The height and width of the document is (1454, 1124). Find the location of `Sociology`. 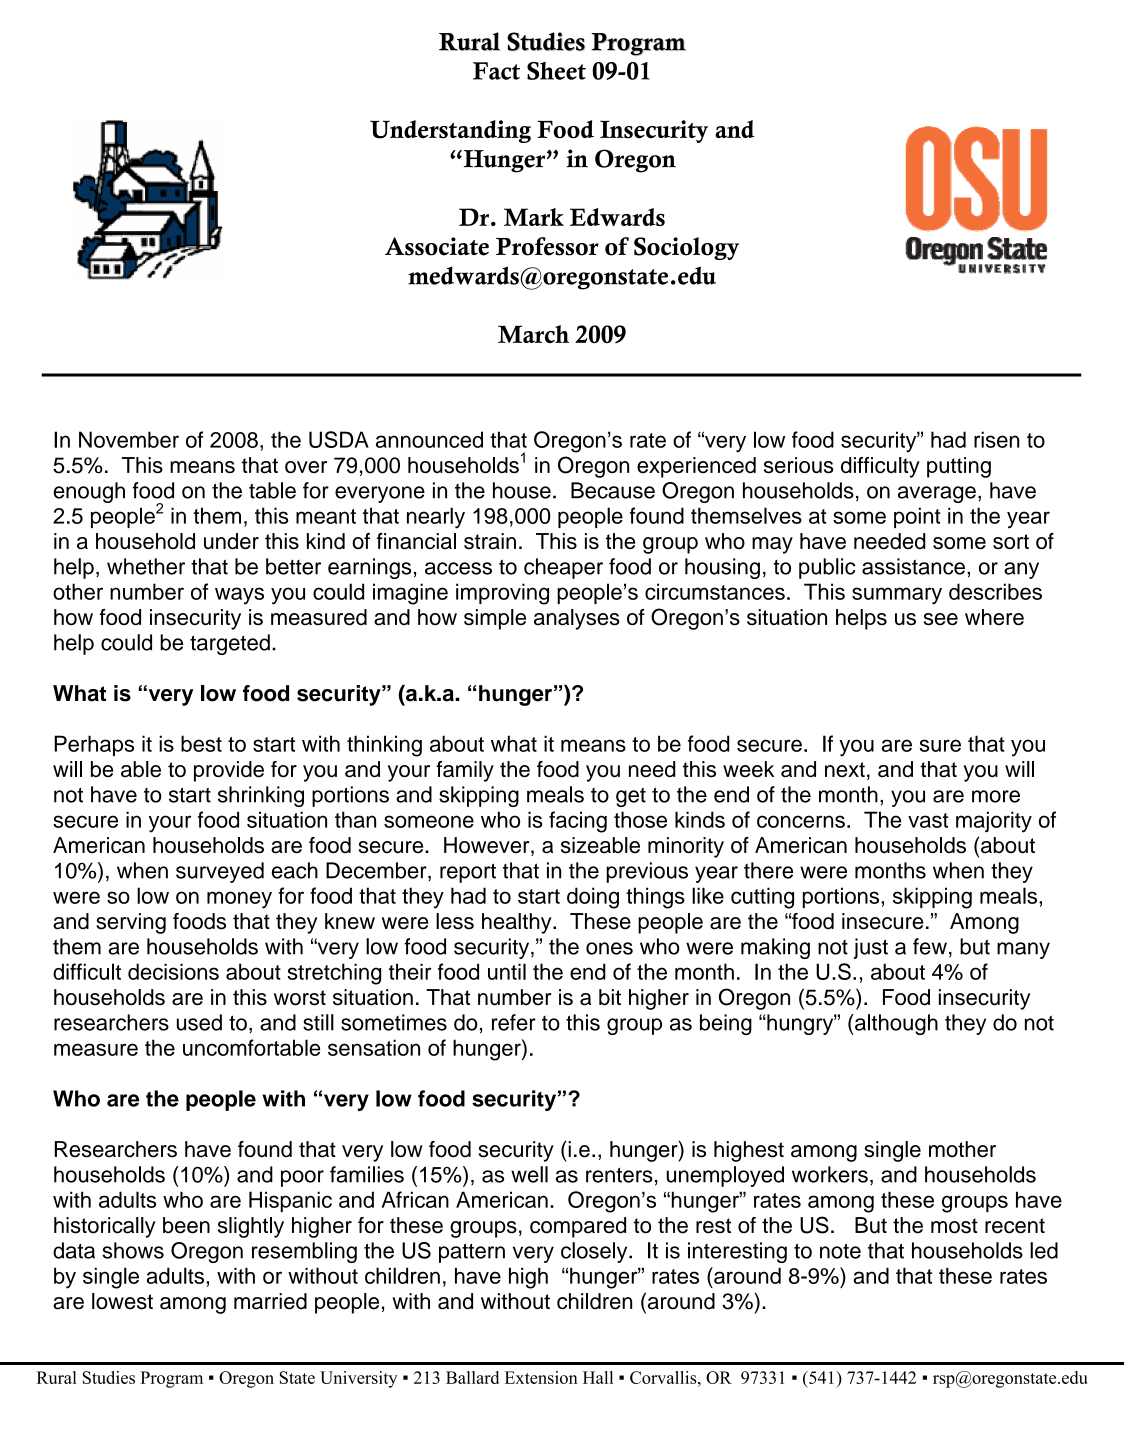

Sociology is located at coordinates (686, 248).
